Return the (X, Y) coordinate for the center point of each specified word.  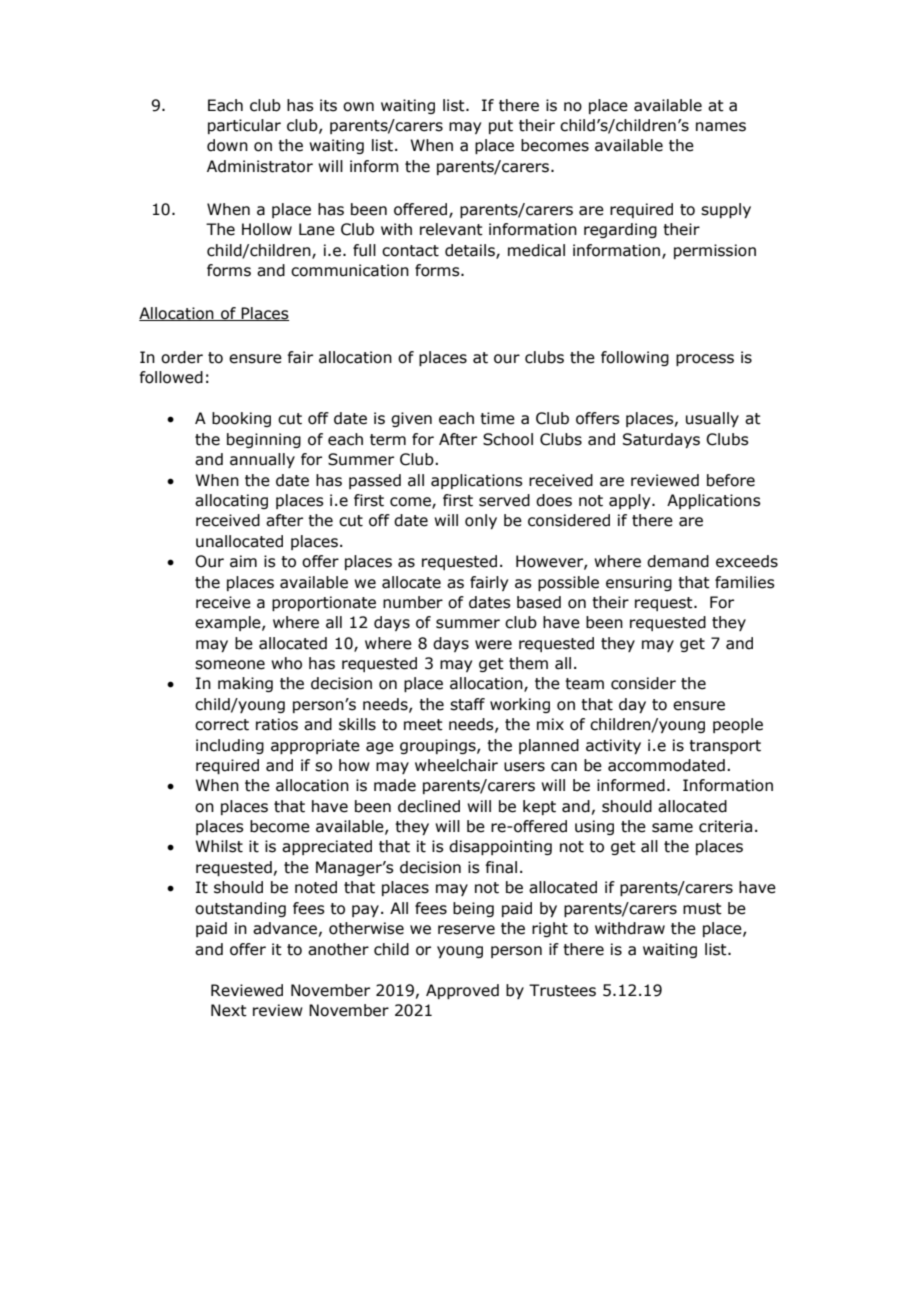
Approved (462, 991)
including (230, 746)
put (501, 127)
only (481, 521)
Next (229, 1010)
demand (678, 561)
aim (243, 561)
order (182, 357)
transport (725, 747)
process (705, 360)
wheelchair (456, 765)
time (497, 418)
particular (244, 126)
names (721, 127)
